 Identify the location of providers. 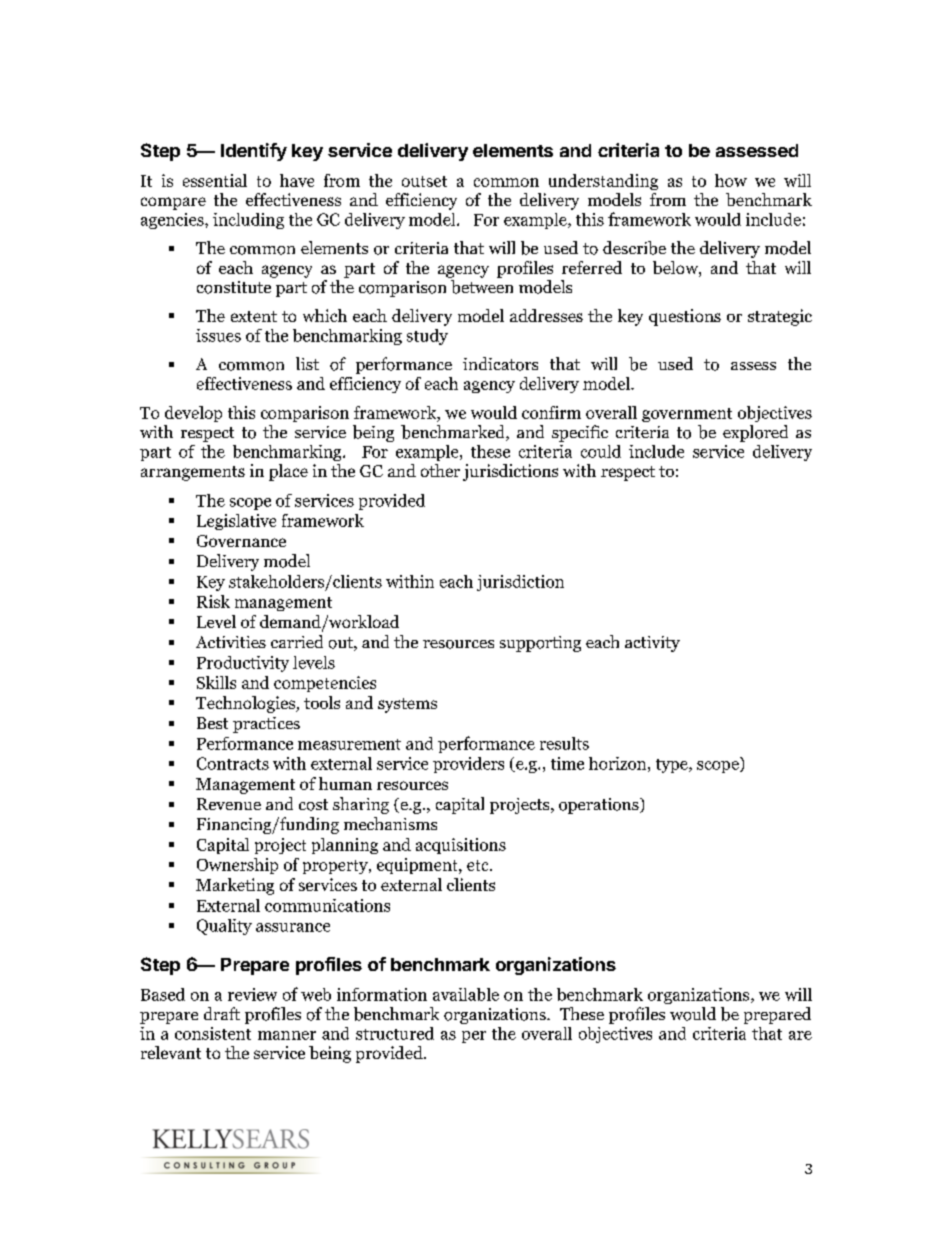
(468, 765).
